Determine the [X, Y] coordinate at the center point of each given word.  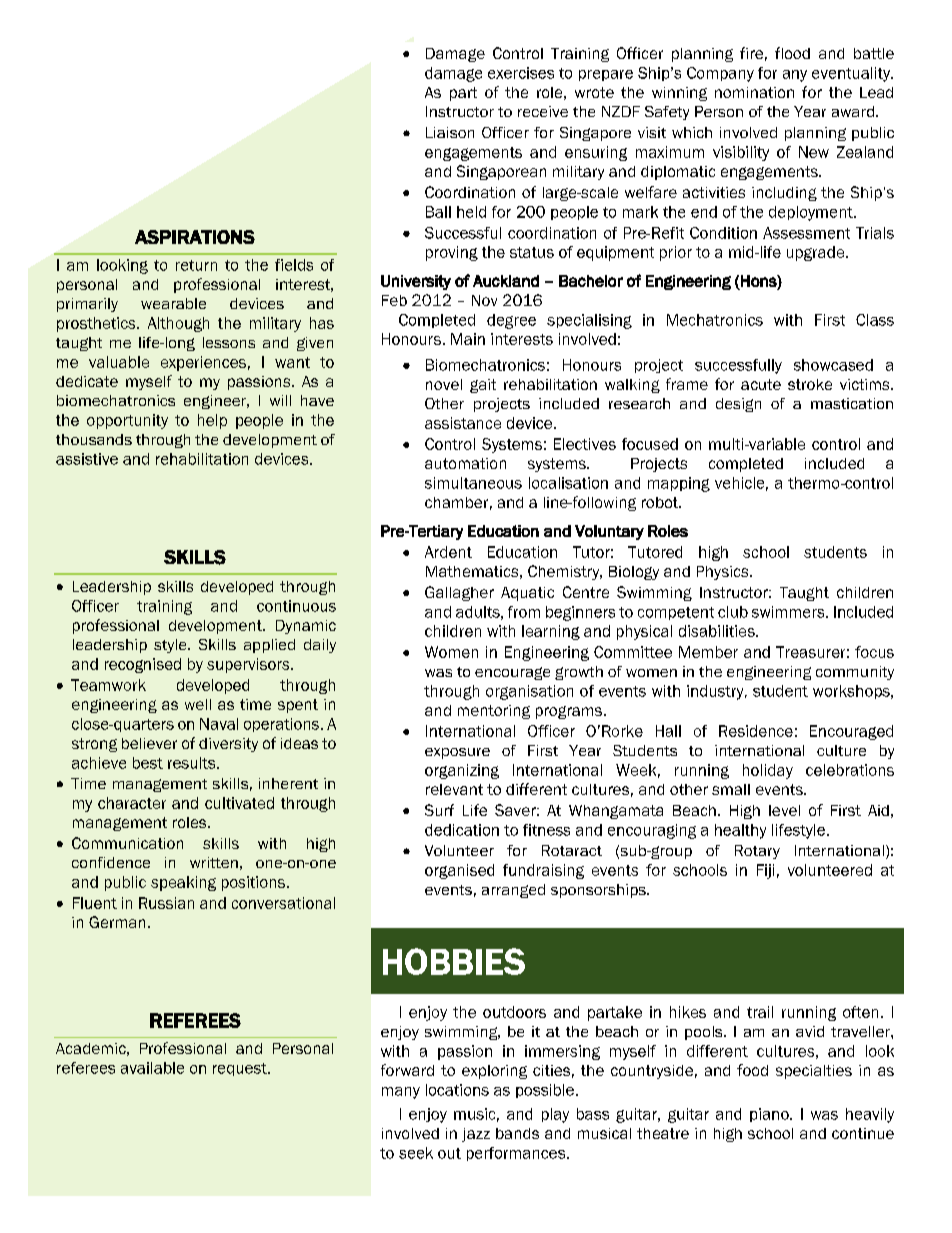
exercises [521, 73]
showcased [833, 365]
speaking [183, 883]
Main [468, 339]
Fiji [765, 871]
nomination [754, 92]
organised [459, 871]
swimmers [789, 612]
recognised [143, 665]
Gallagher [459, 593]
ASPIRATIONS [195, 237]
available [152, 1068]
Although [178, 324]
